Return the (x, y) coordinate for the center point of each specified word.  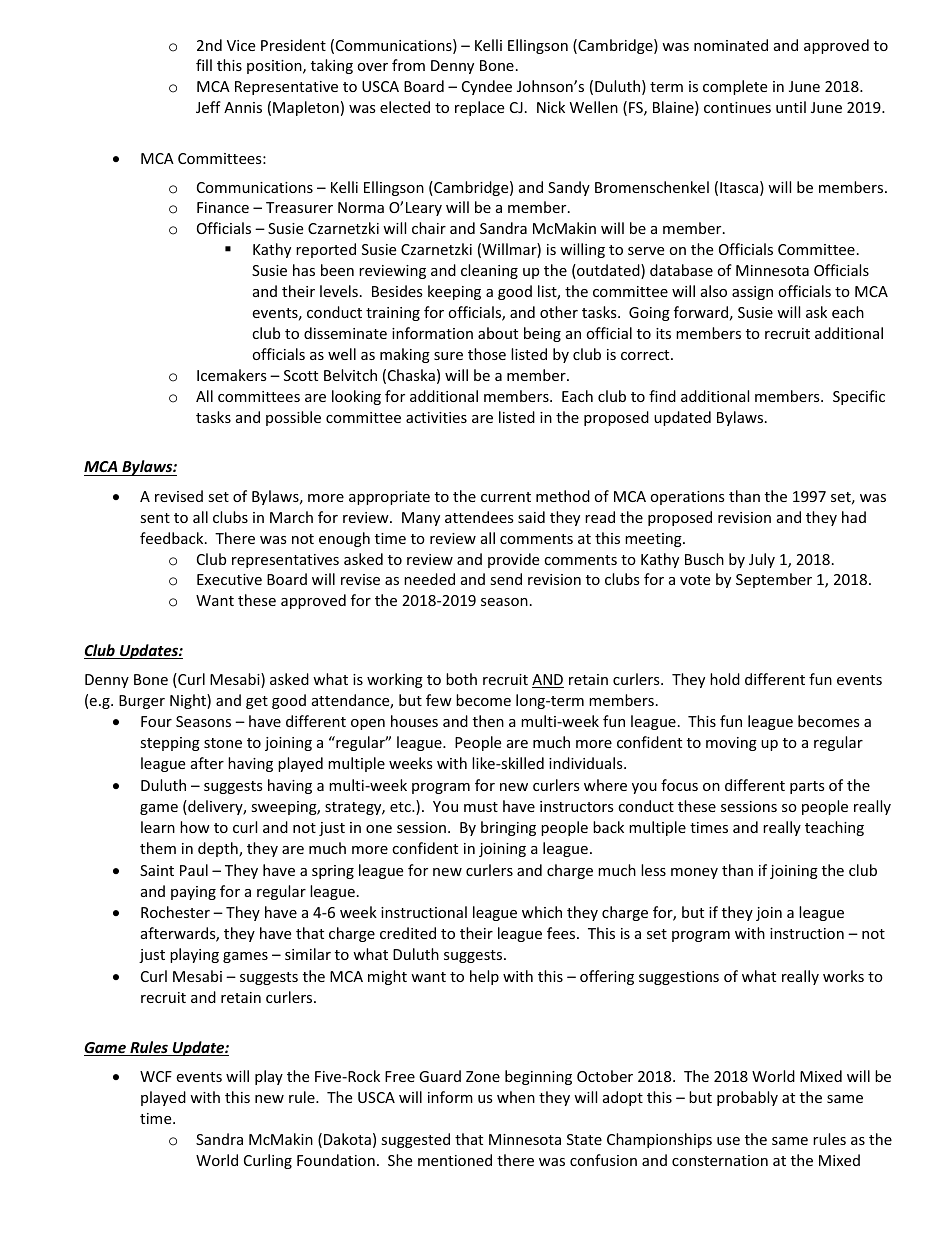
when (516, 1097)
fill (204, 65)
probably (747, 1098)
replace (479, 108)
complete (735, 87)
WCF (156, 1076)
